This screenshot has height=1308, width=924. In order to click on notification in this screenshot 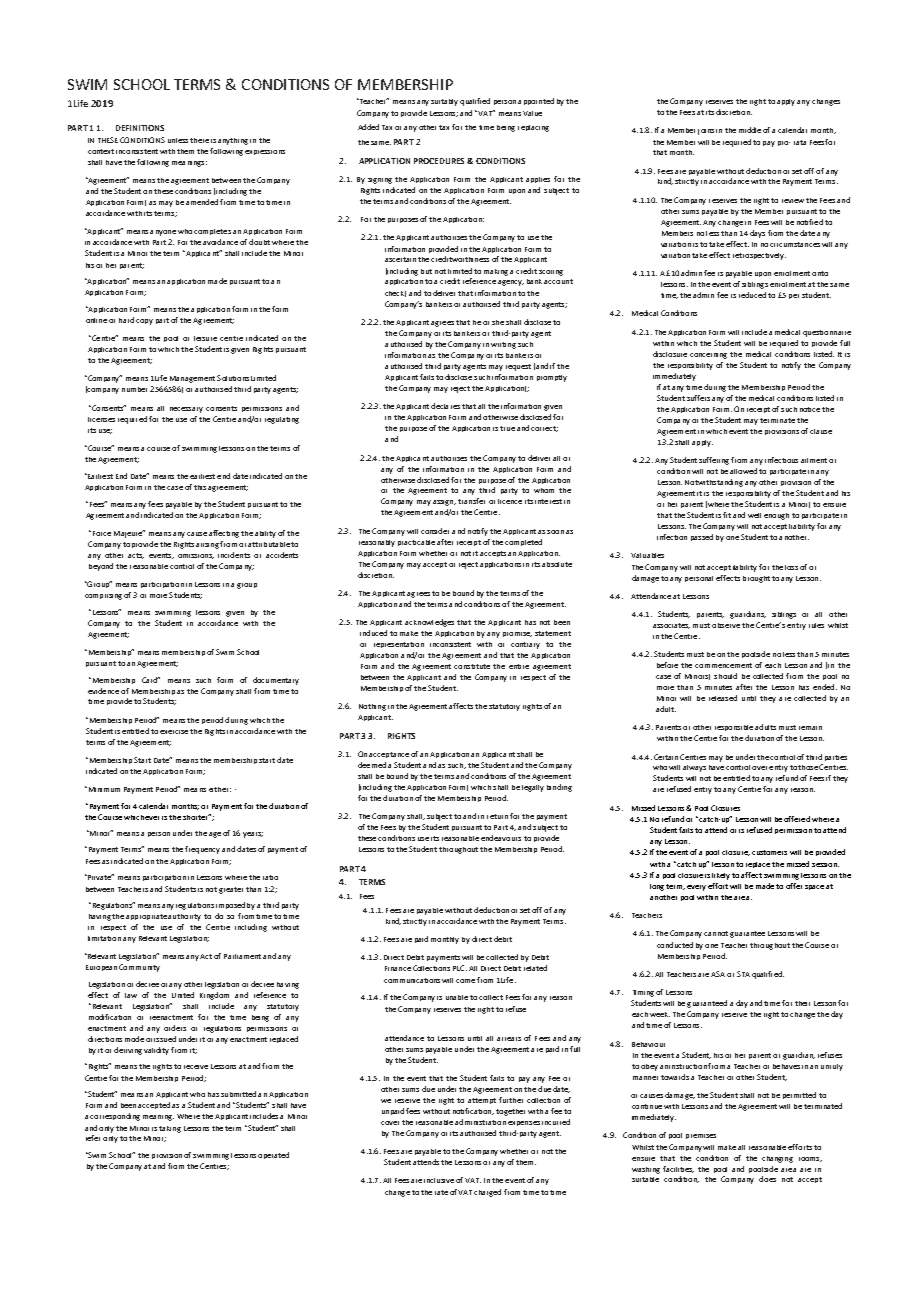, I will do `click(473, 1111)`.
